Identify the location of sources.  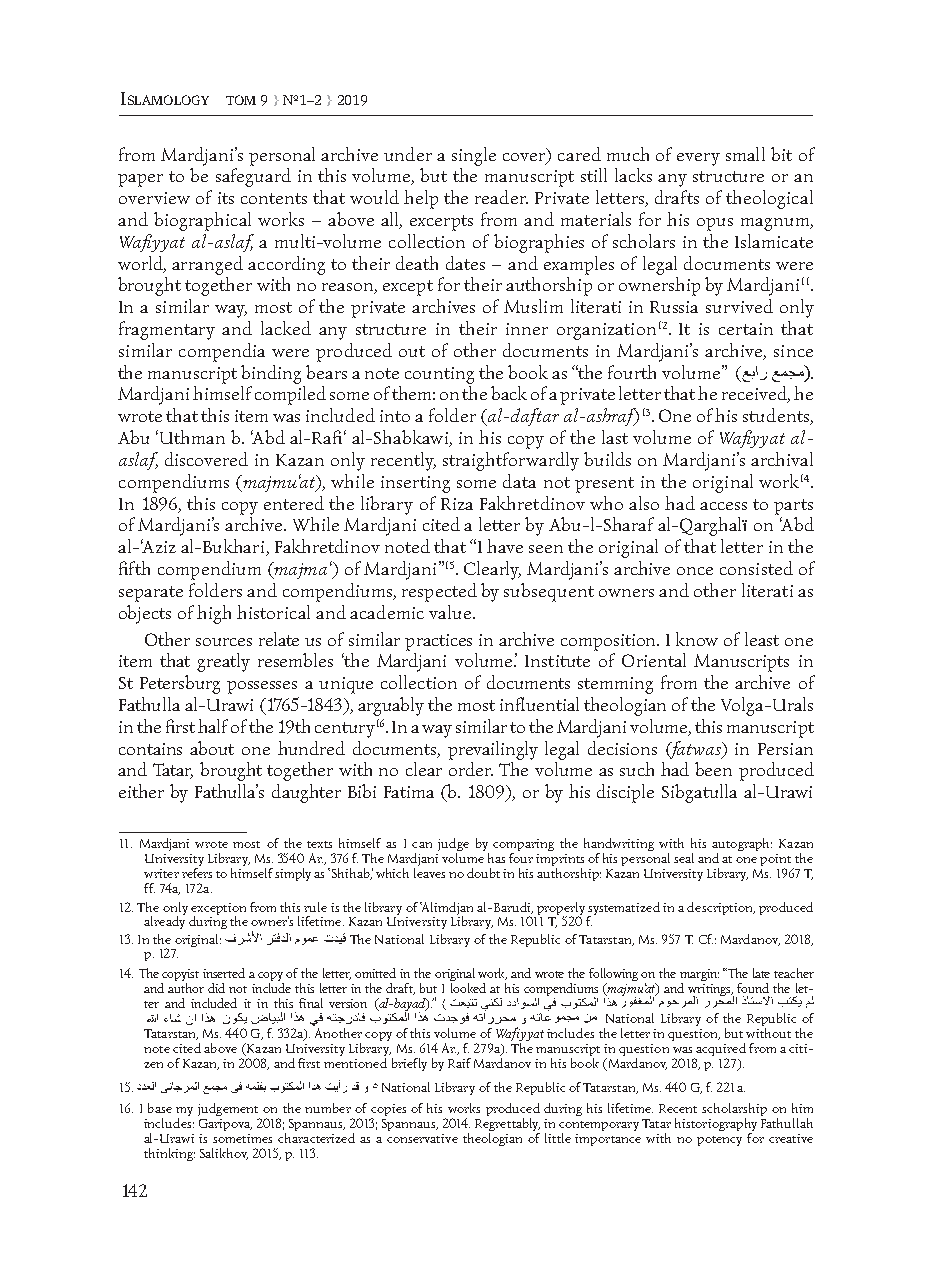
(224, 642).
